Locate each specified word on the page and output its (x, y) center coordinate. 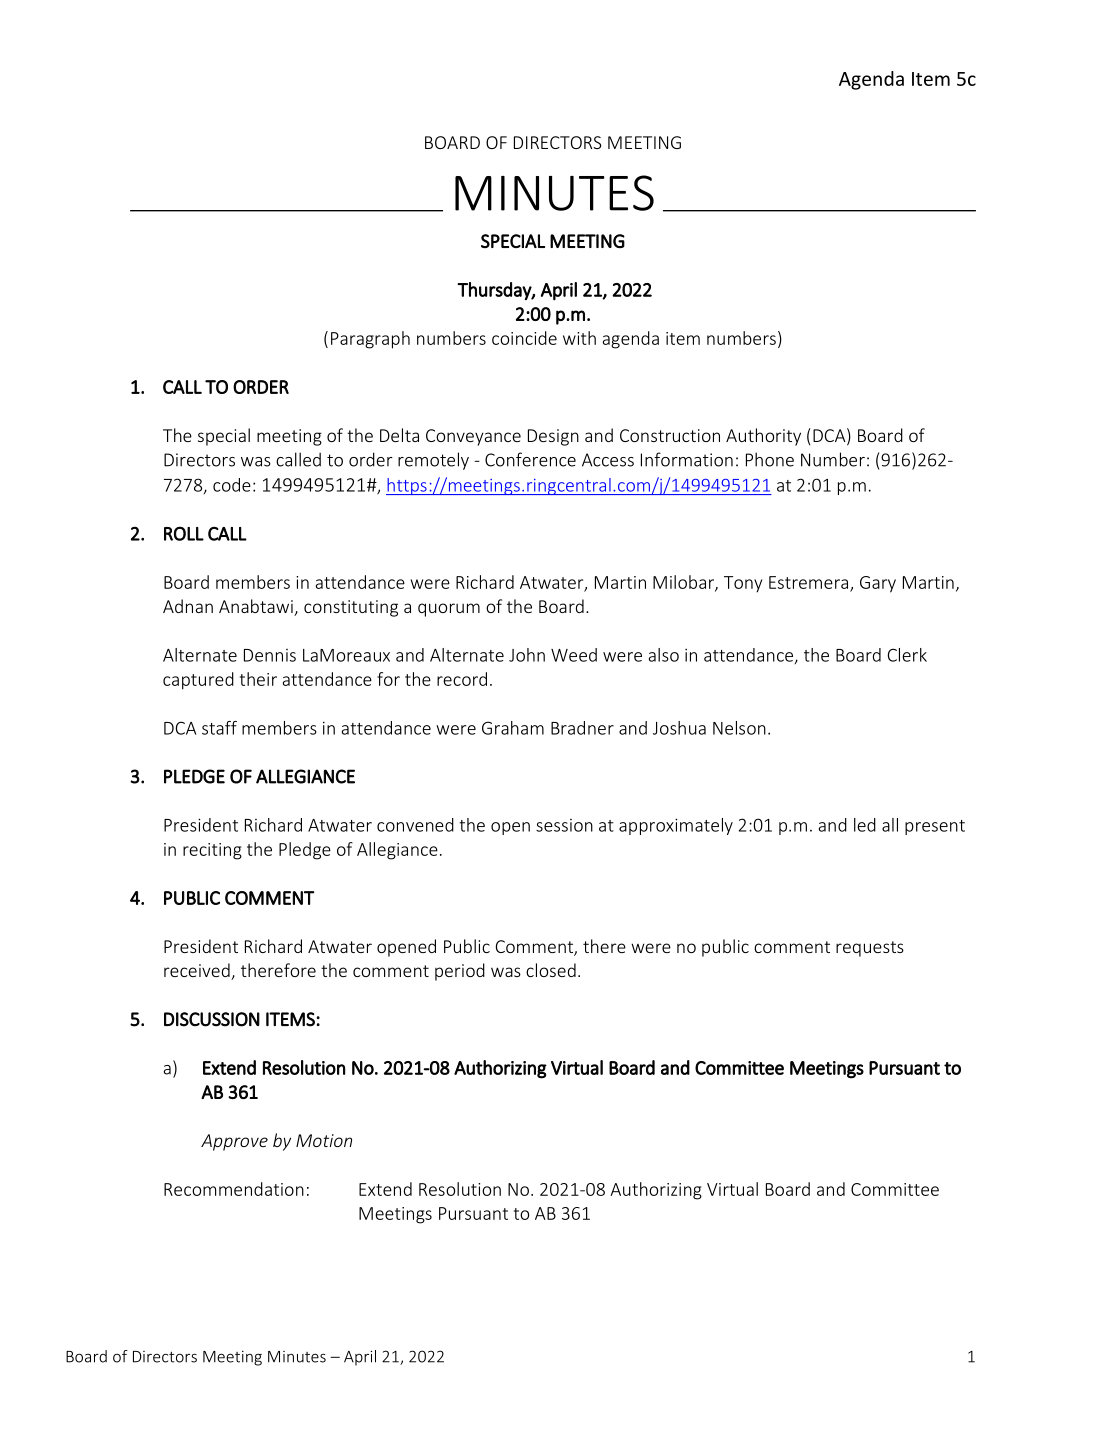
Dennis (270, 655)
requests (870, 949)
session (564, 825)
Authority (763, 437)
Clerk (907, 655)
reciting (212, 851)
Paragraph (370, 340)
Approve (234, 1142)
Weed (574, 655)
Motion (324, 1140)
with (579, 338)
